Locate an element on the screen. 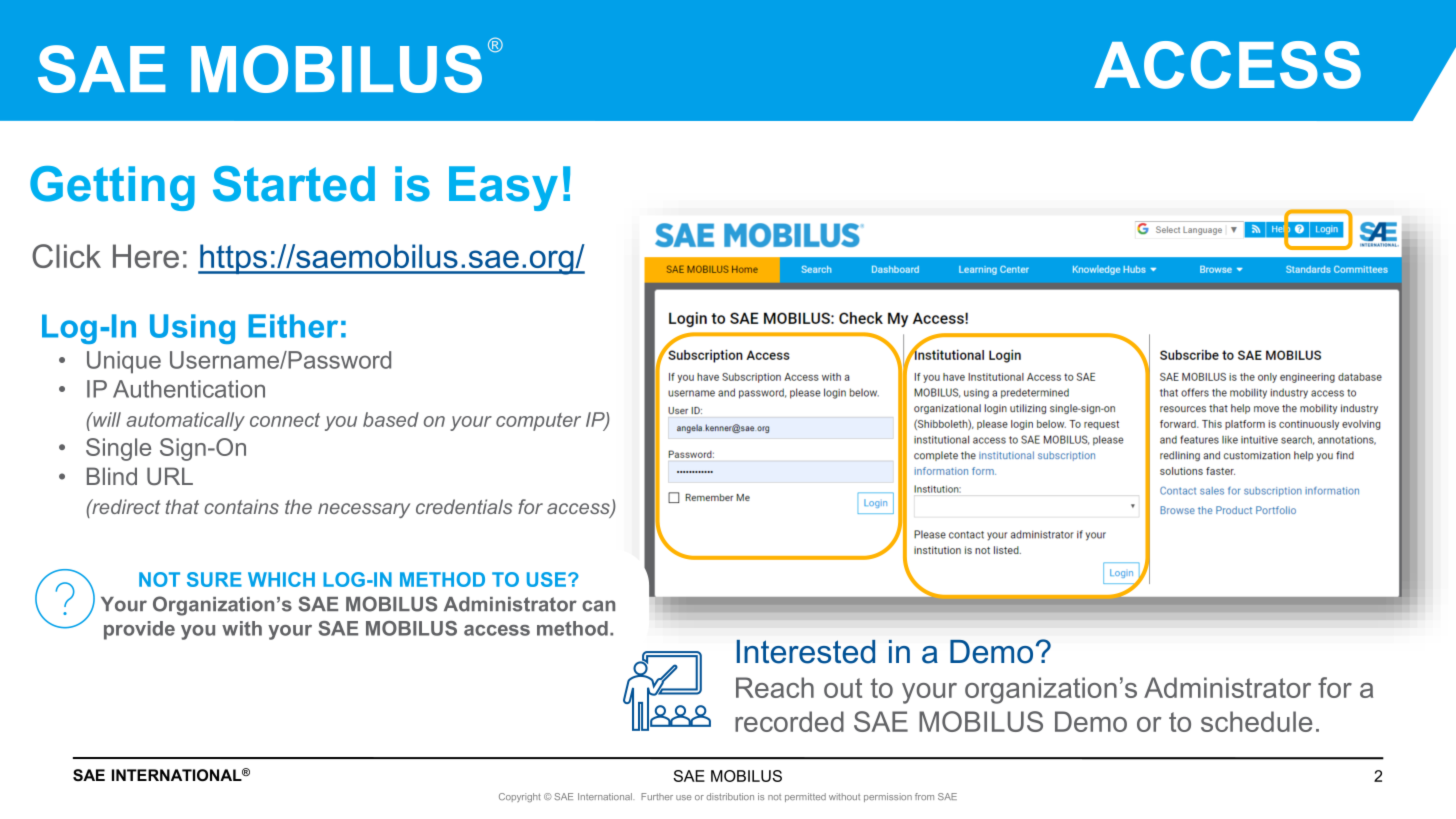 Image resolution: width=1456 pixels, height=819 pixels. based is located at coordinates (391, 419).
